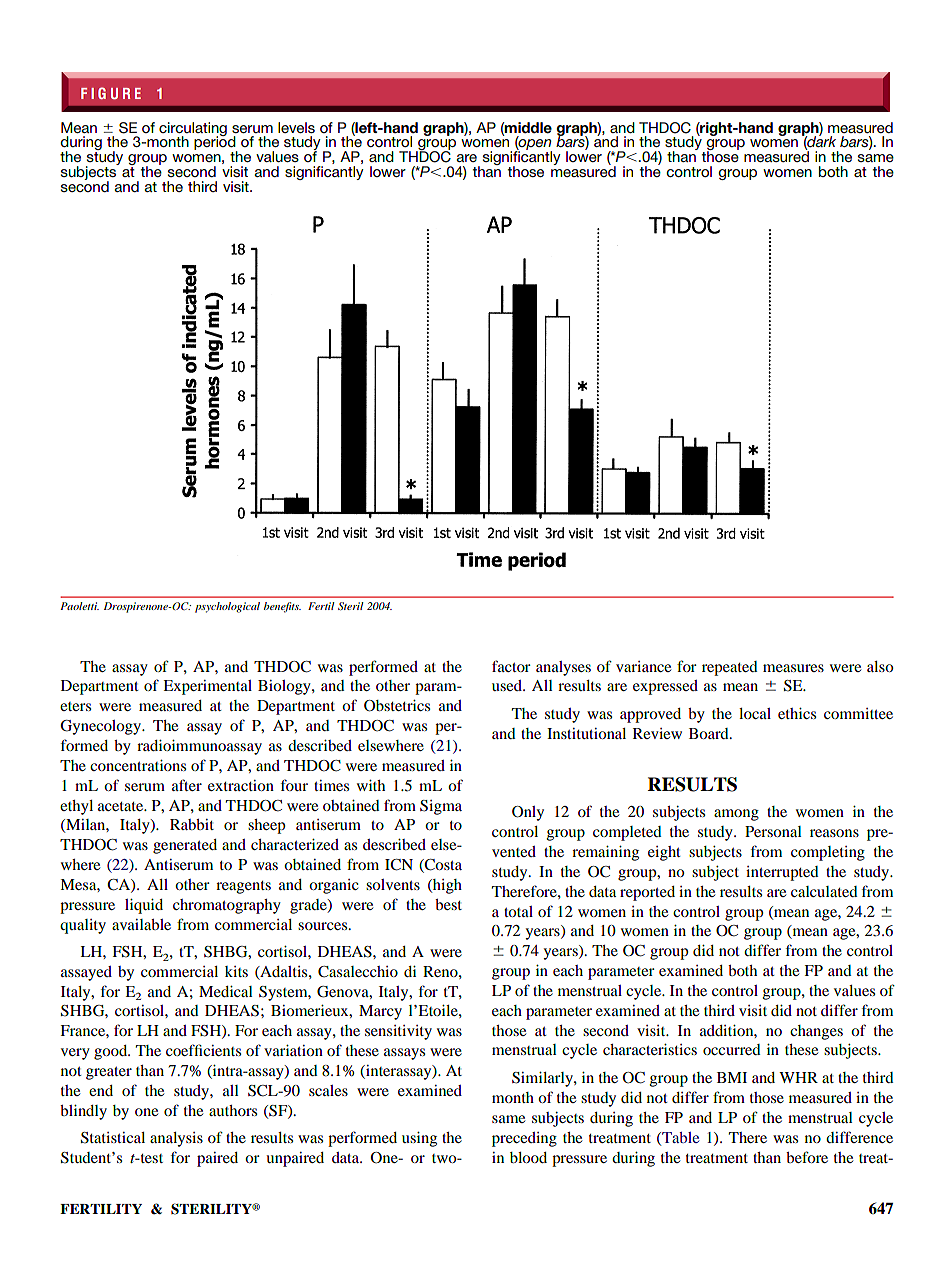 This image has width=952, height=1280. Describe the element at coordinates (793, 668) in the image. I see `measures` at that location.
